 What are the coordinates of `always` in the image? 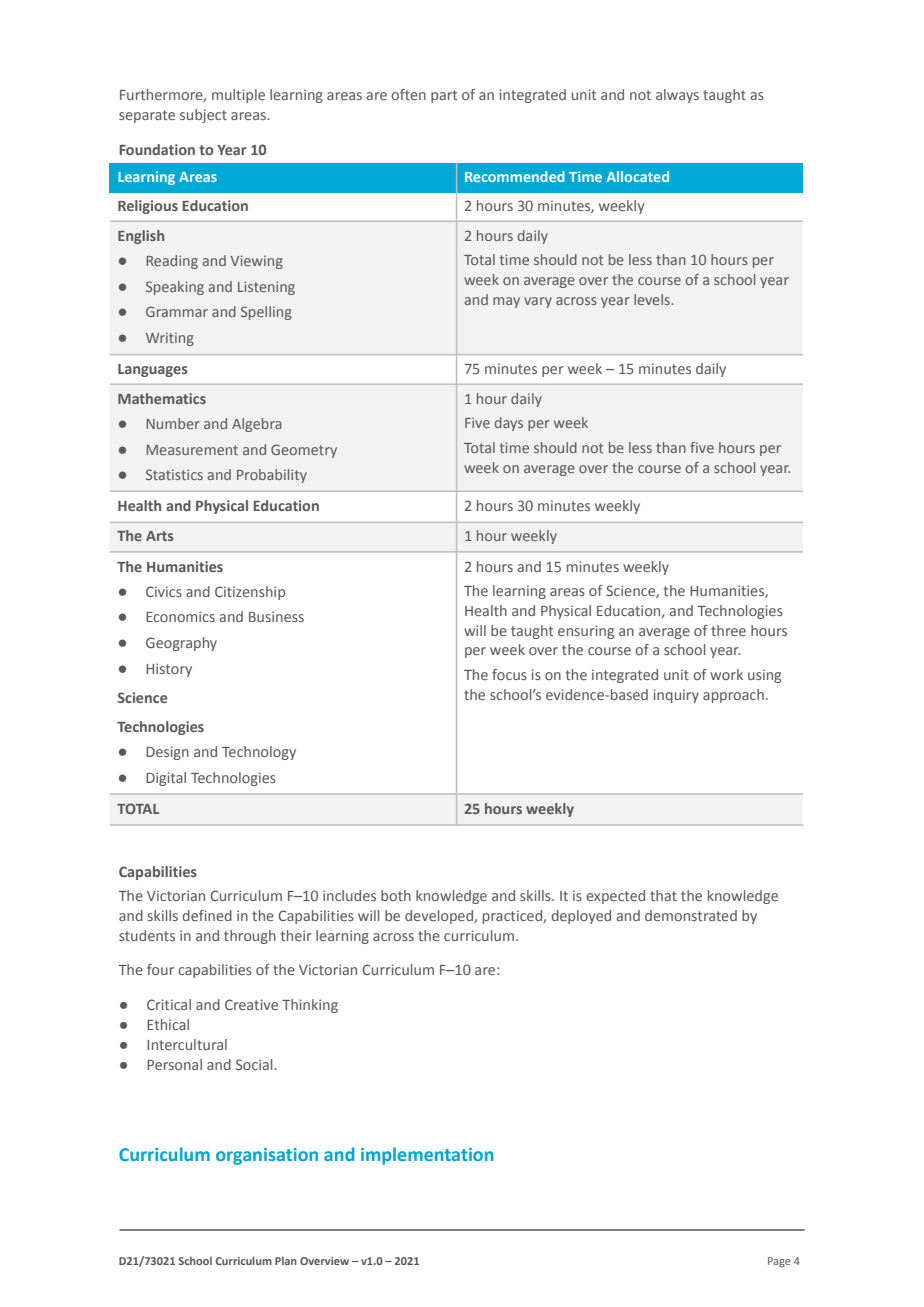 It's located at (677, 96).
